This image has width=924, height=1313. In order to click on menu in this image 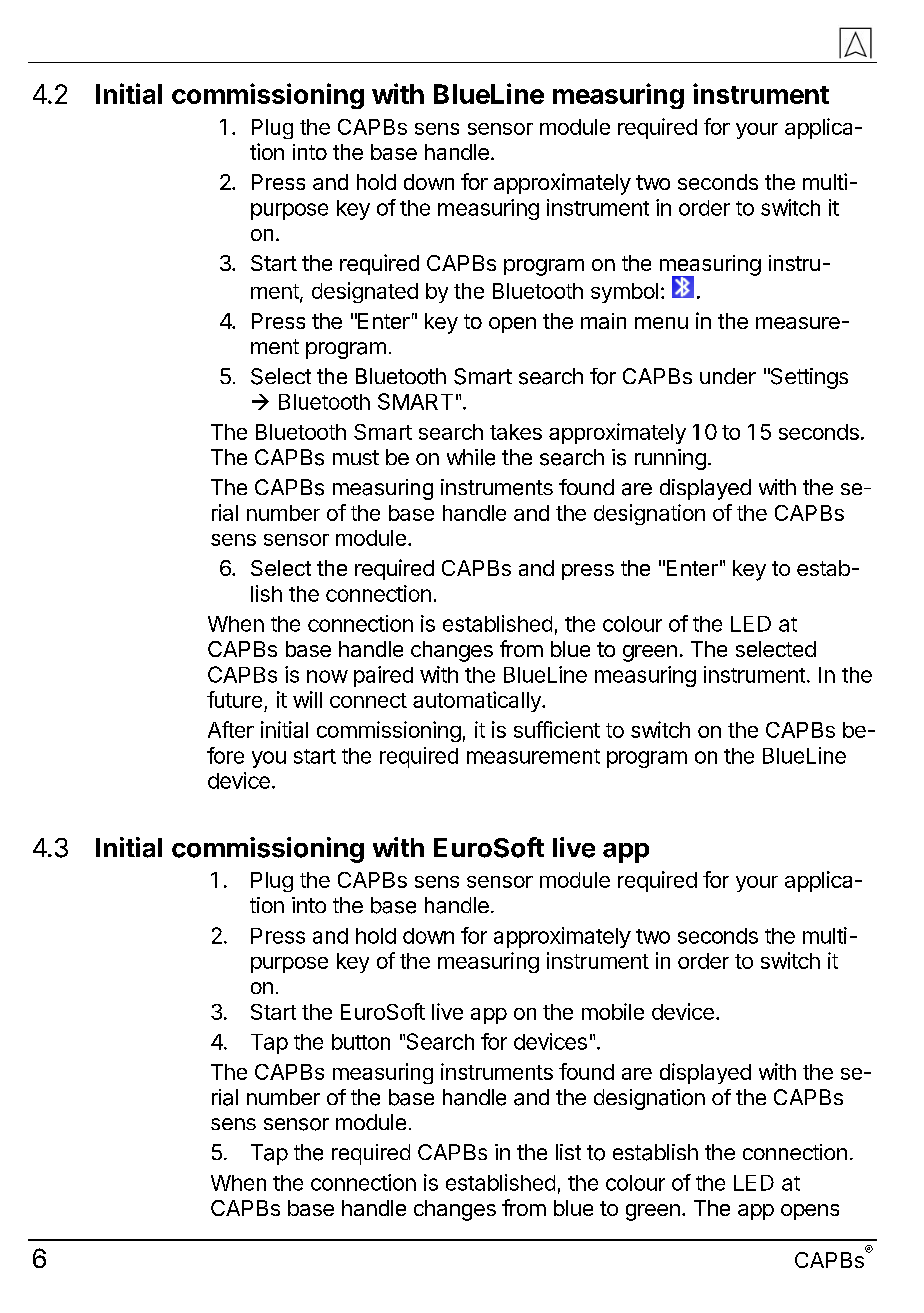, I will do `click(661, 323)`.
